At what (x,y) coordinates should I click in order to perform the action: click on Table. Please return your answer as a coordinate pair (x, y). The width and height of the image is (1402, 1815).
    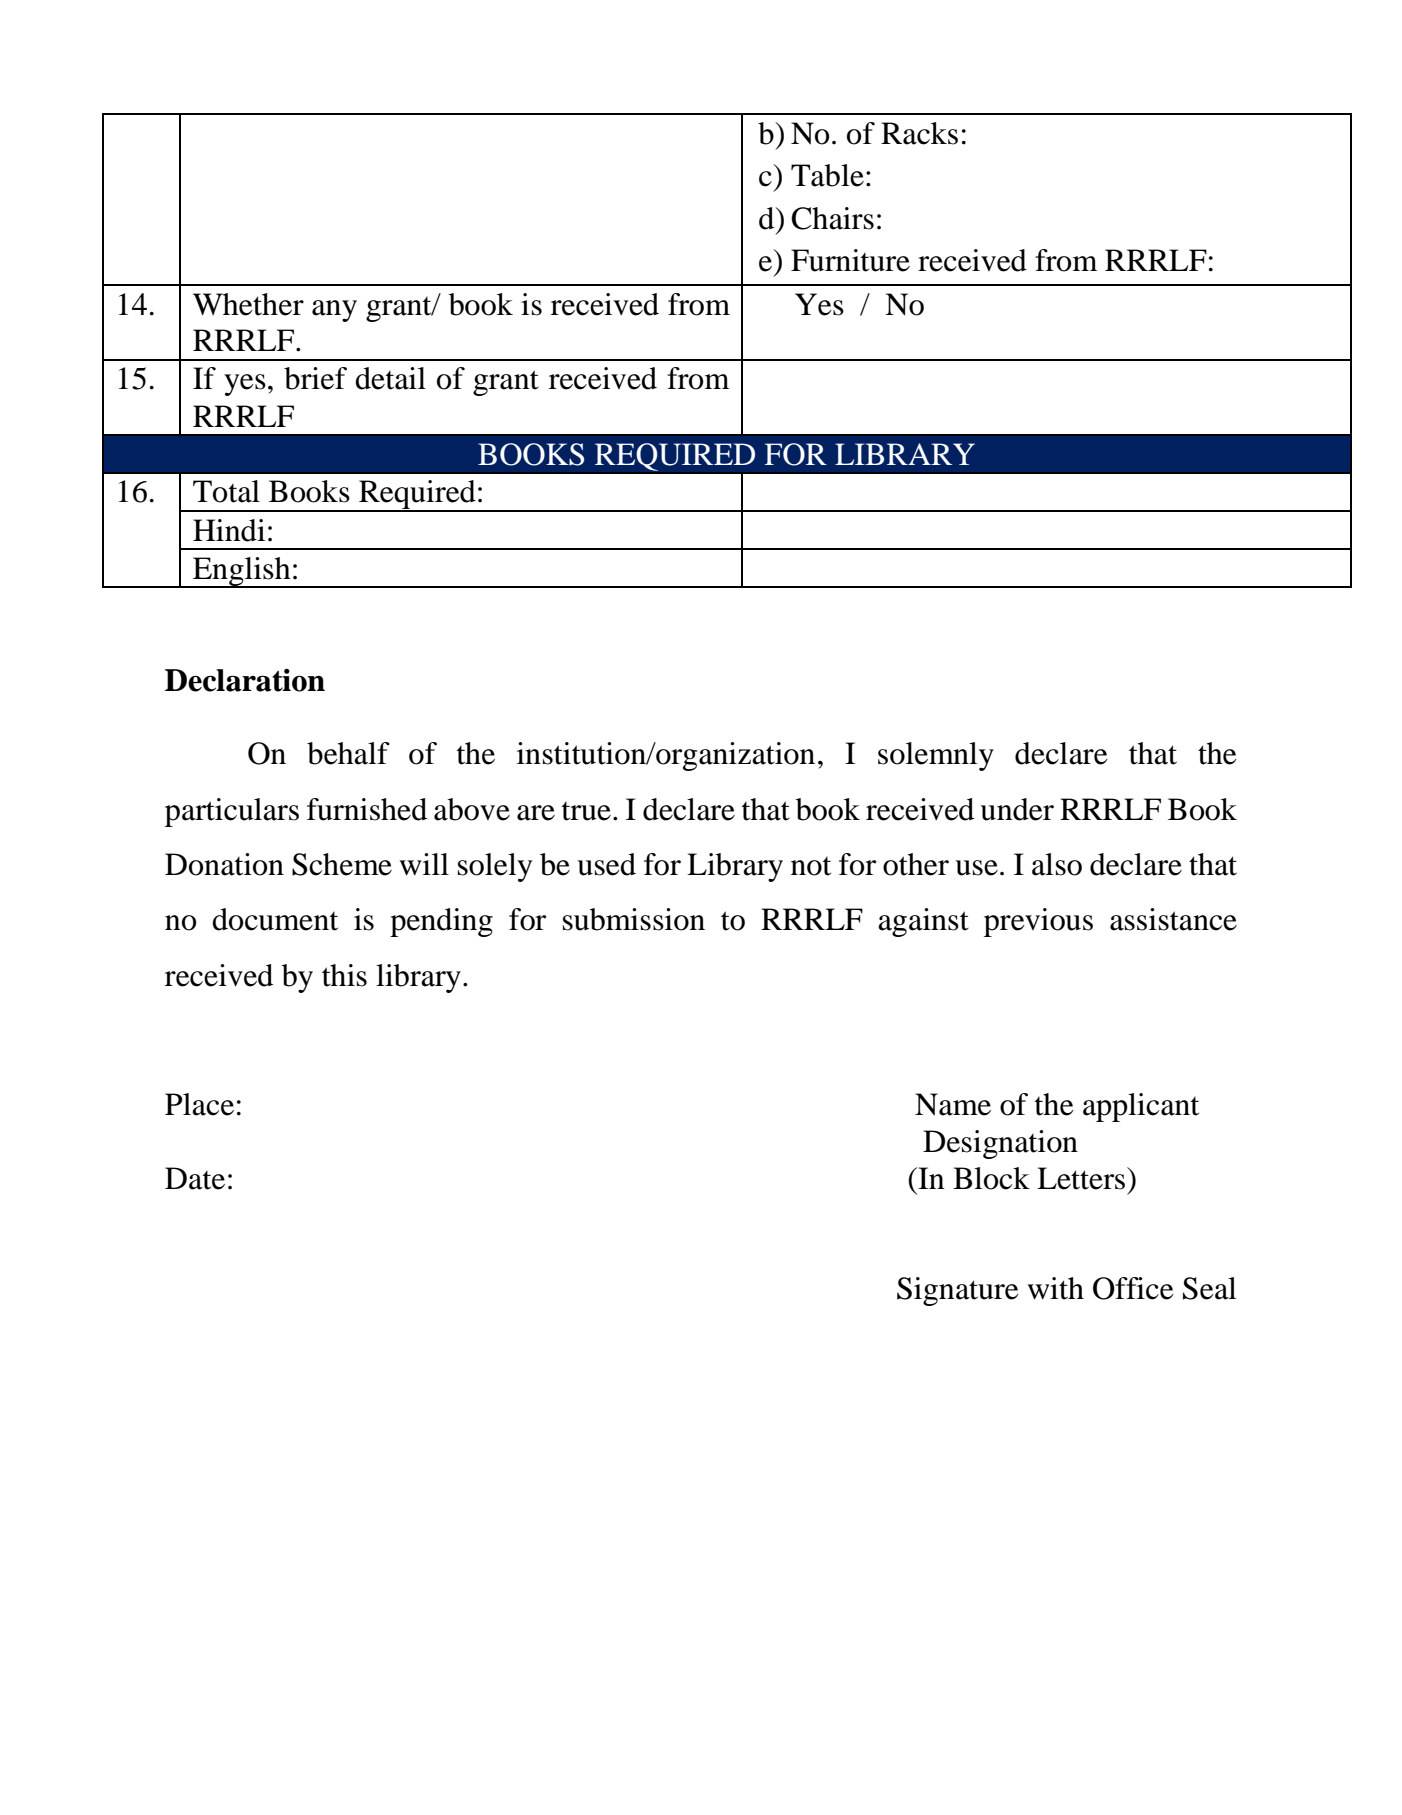
    Looking at the image, I should click on (827, 175).
